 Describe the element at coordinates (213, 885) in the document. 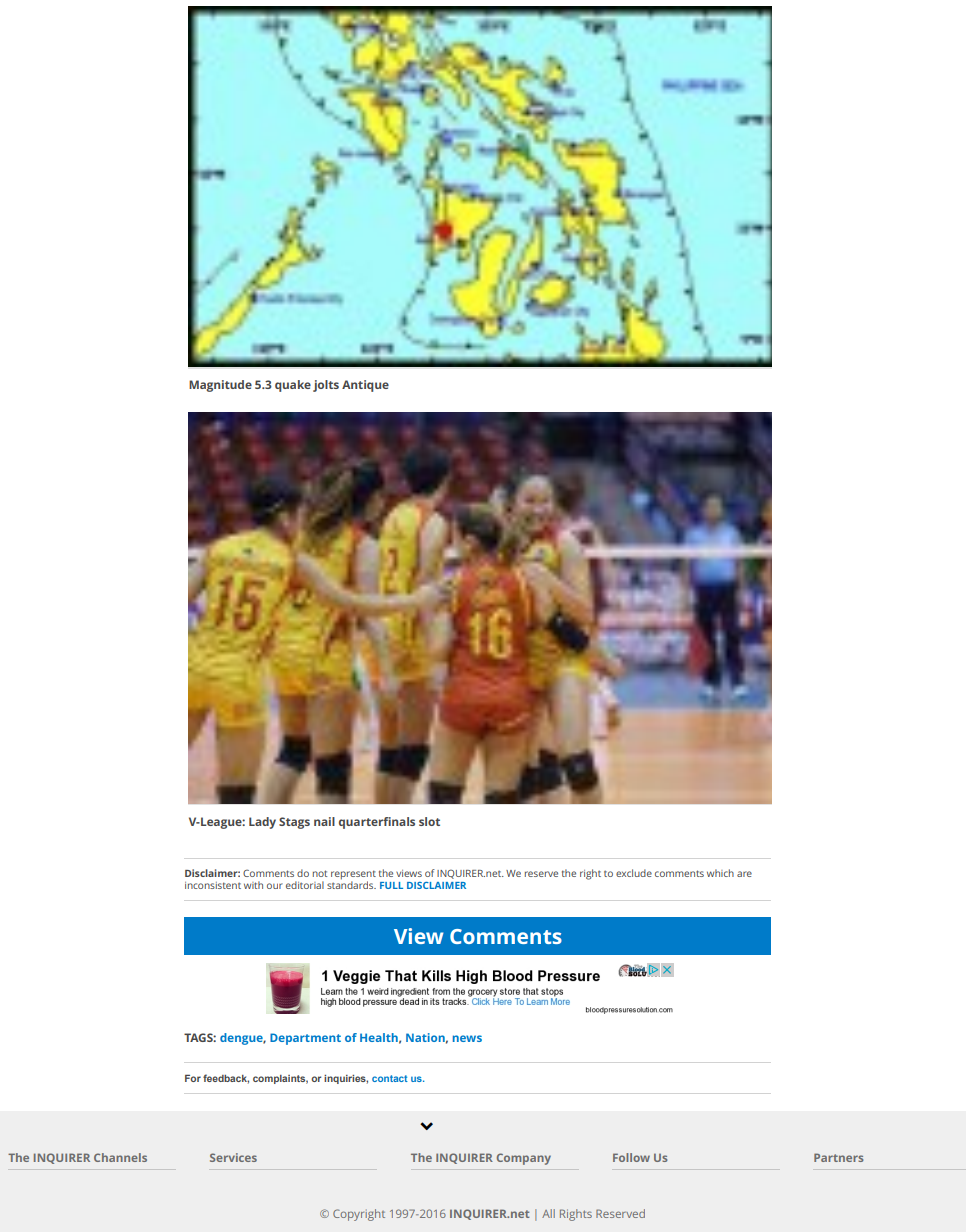

I see `inconsistent` at that location.
